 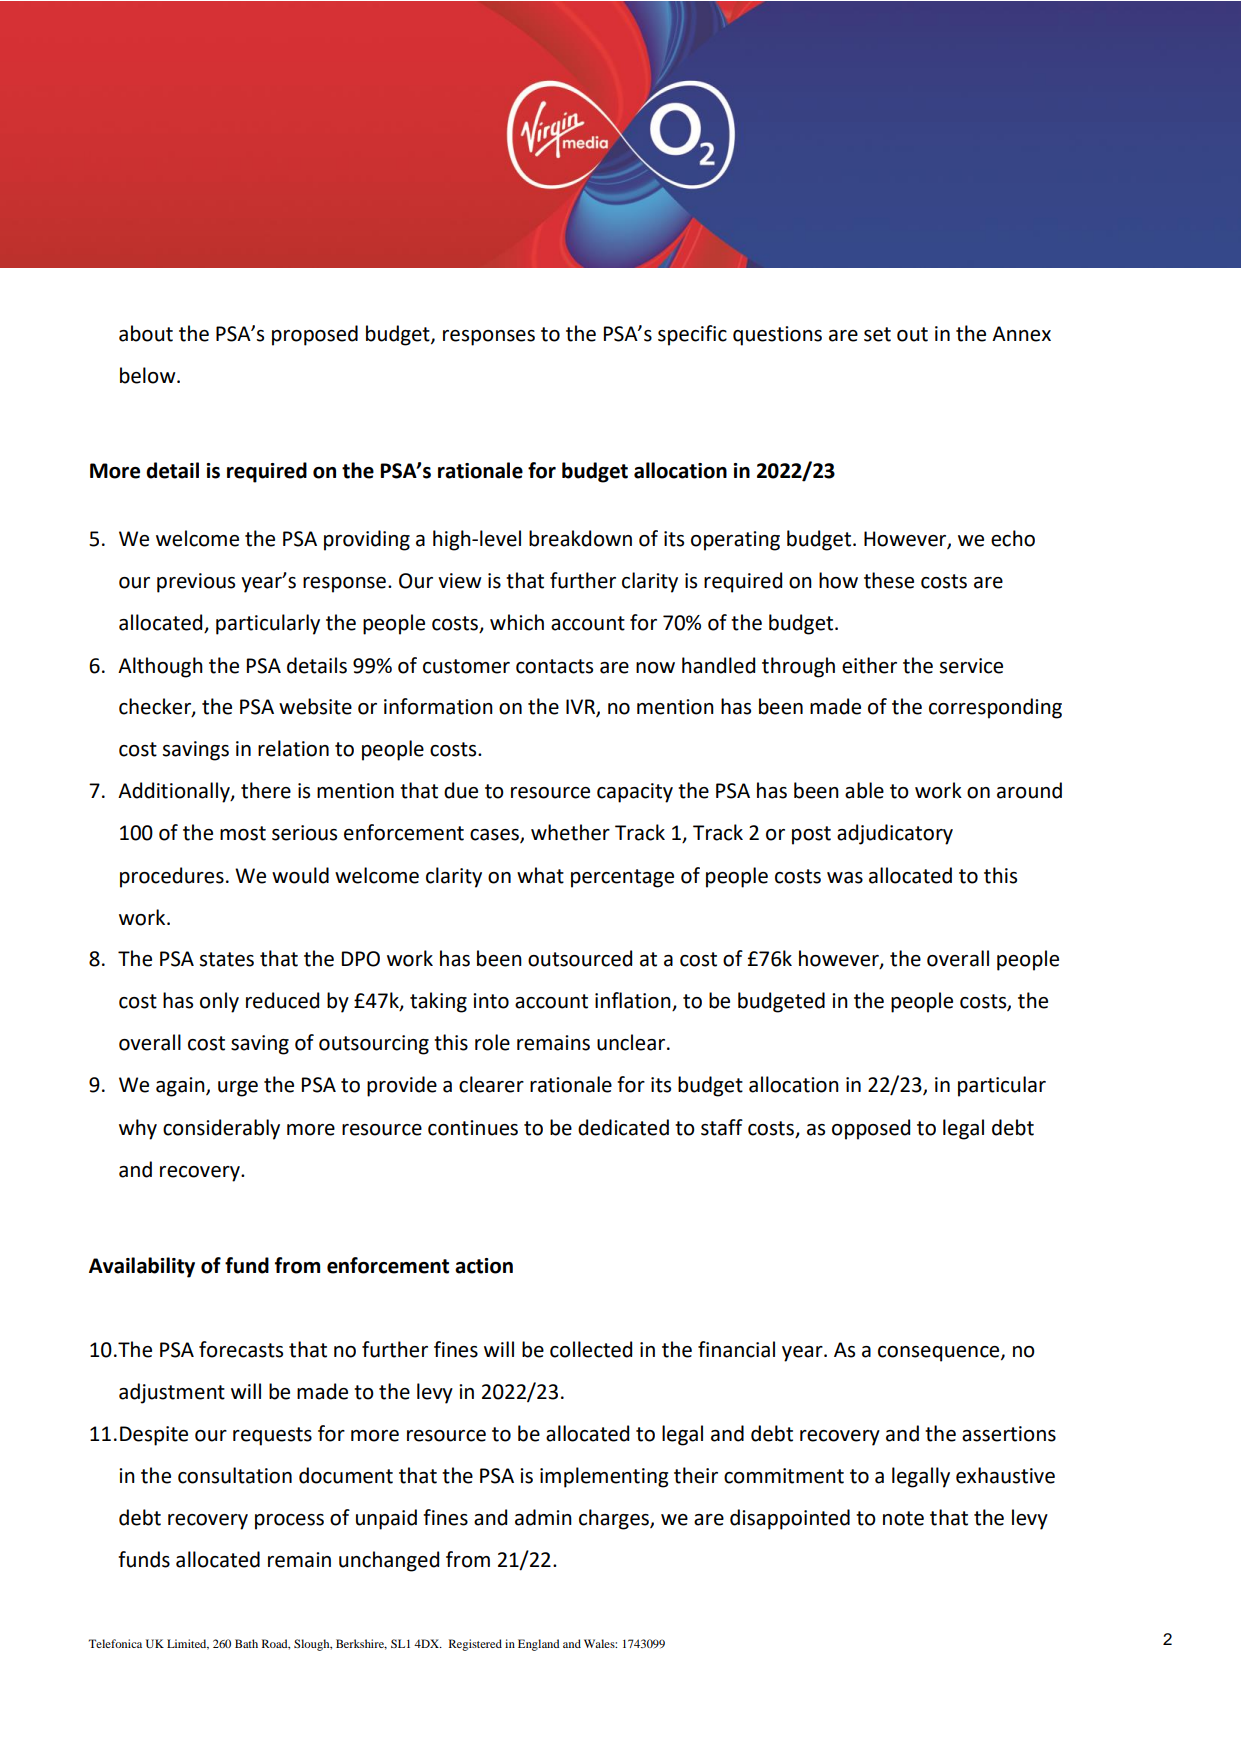 I want to click on below, so click(x=149, y=375).
